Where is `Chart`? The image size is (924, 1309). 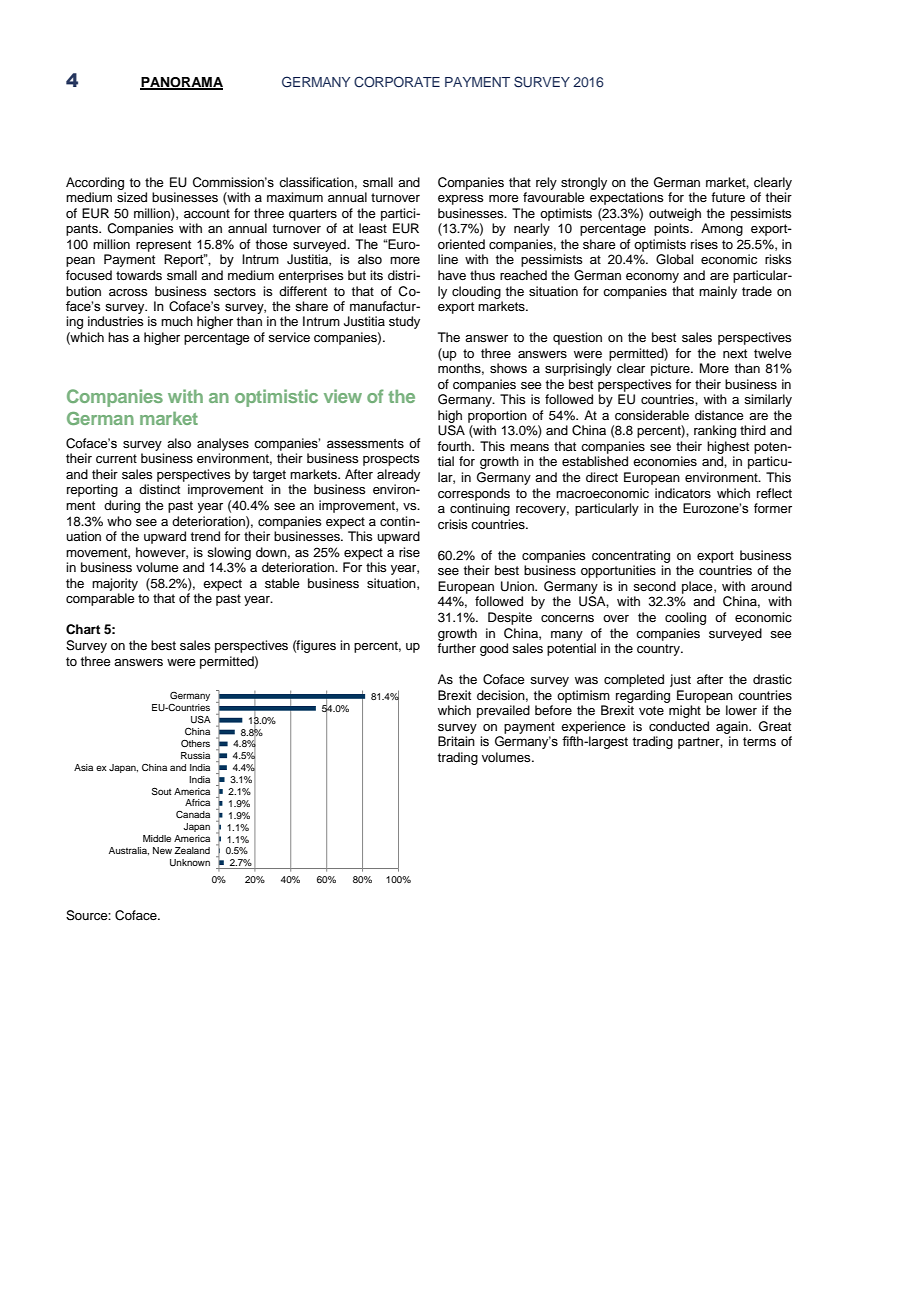 Chart is located at coordinates (83, 629).
